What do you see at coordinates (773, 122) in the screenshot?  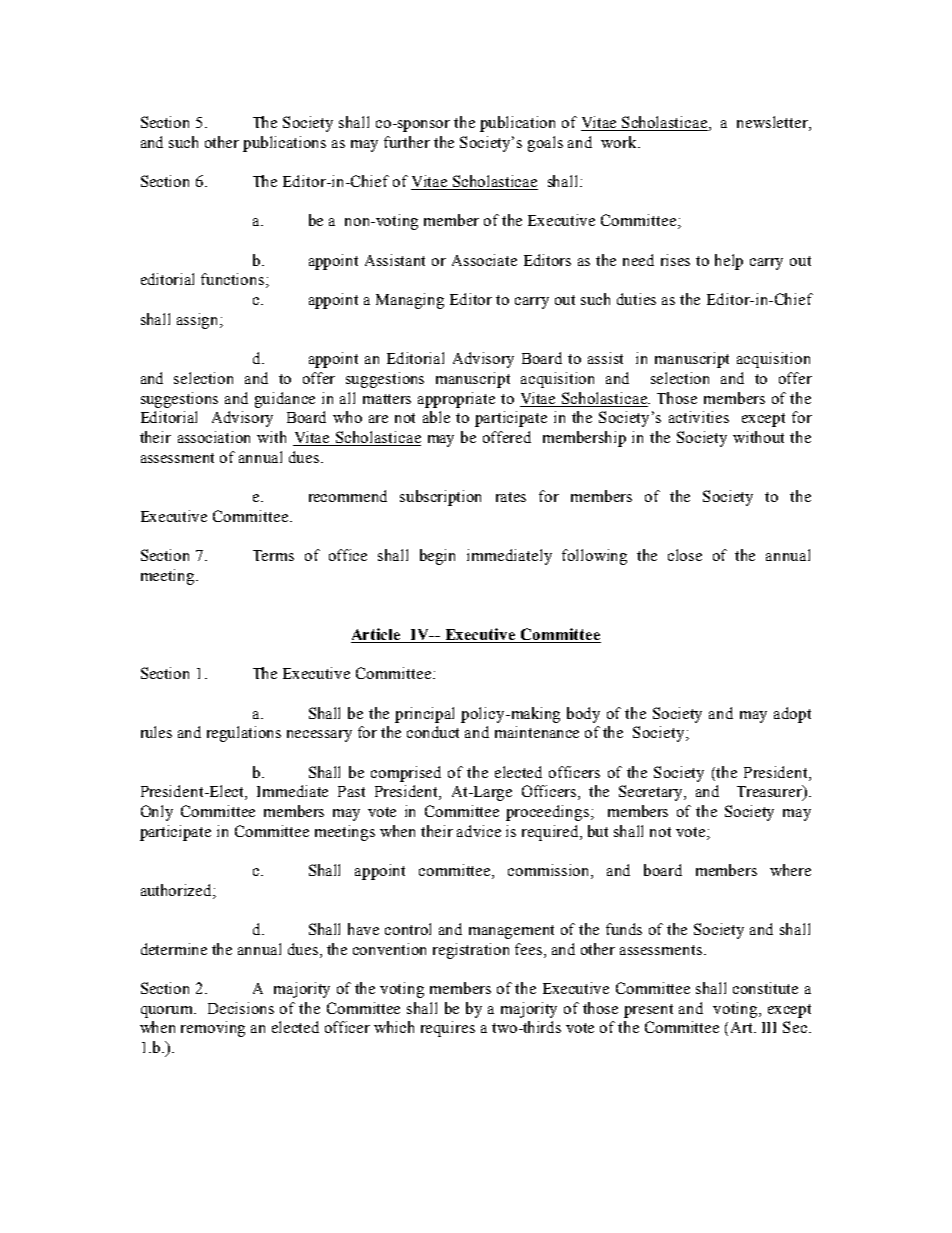 I see `newsletter` at bounding box center [773, 122].
